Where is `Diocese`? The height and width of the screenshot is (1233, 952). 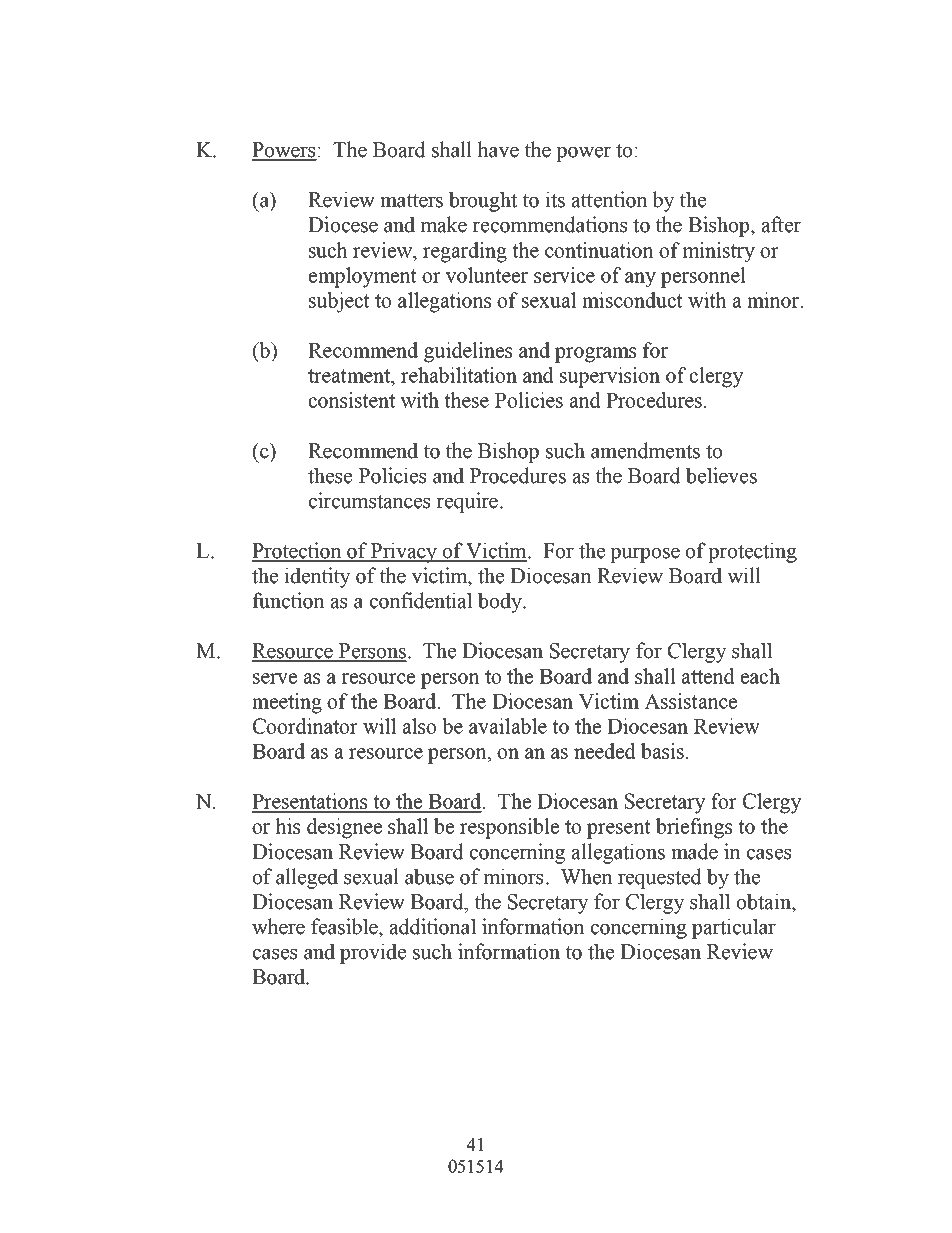 Diocese is located at coordinates (343, 224).
